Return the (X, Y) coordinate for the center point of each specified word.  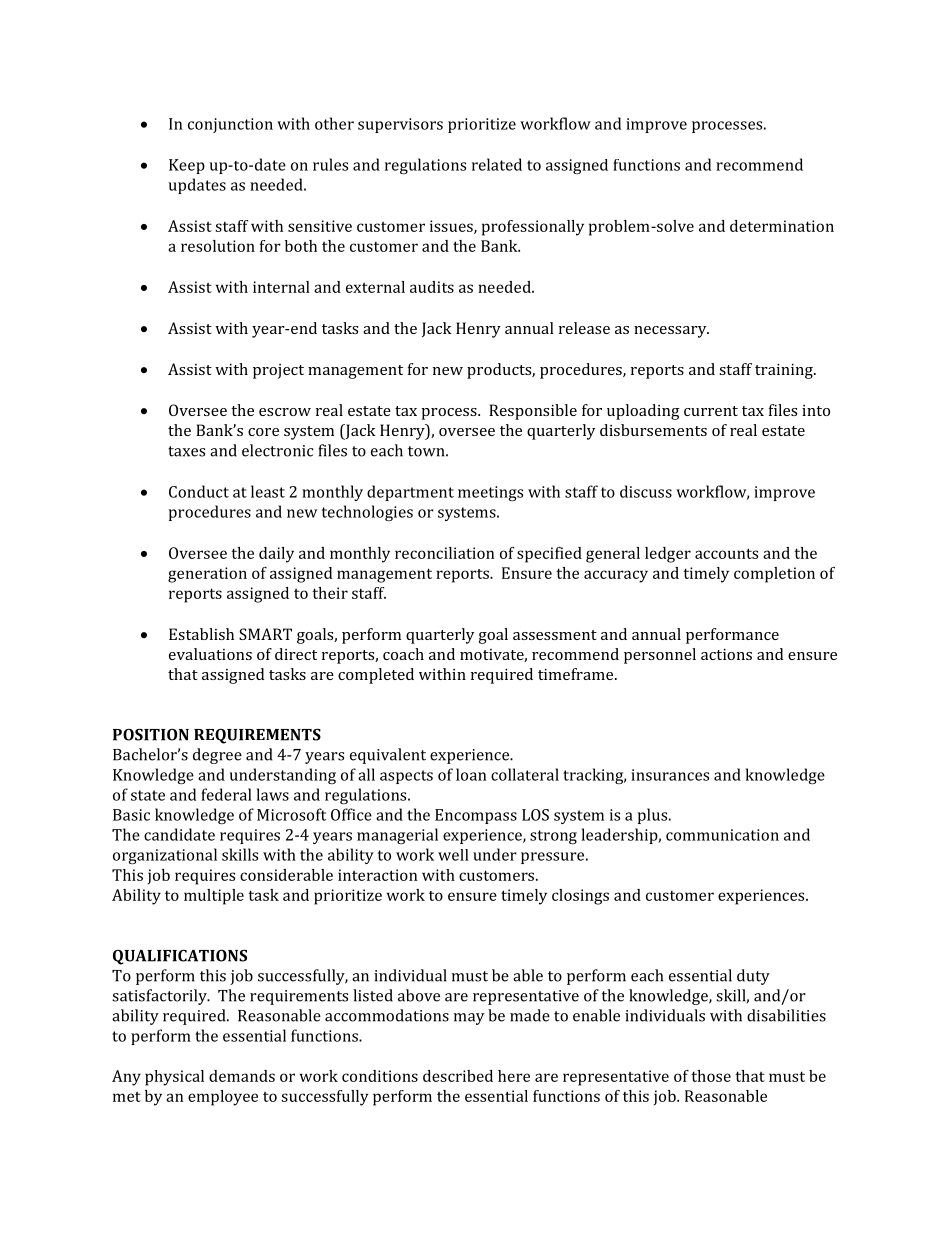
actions (726, 654)
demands (242, 1076)
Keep (187, 166)
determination (782, 226)
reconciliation (444, 553)
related (497, 164)
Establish (201, 634)
